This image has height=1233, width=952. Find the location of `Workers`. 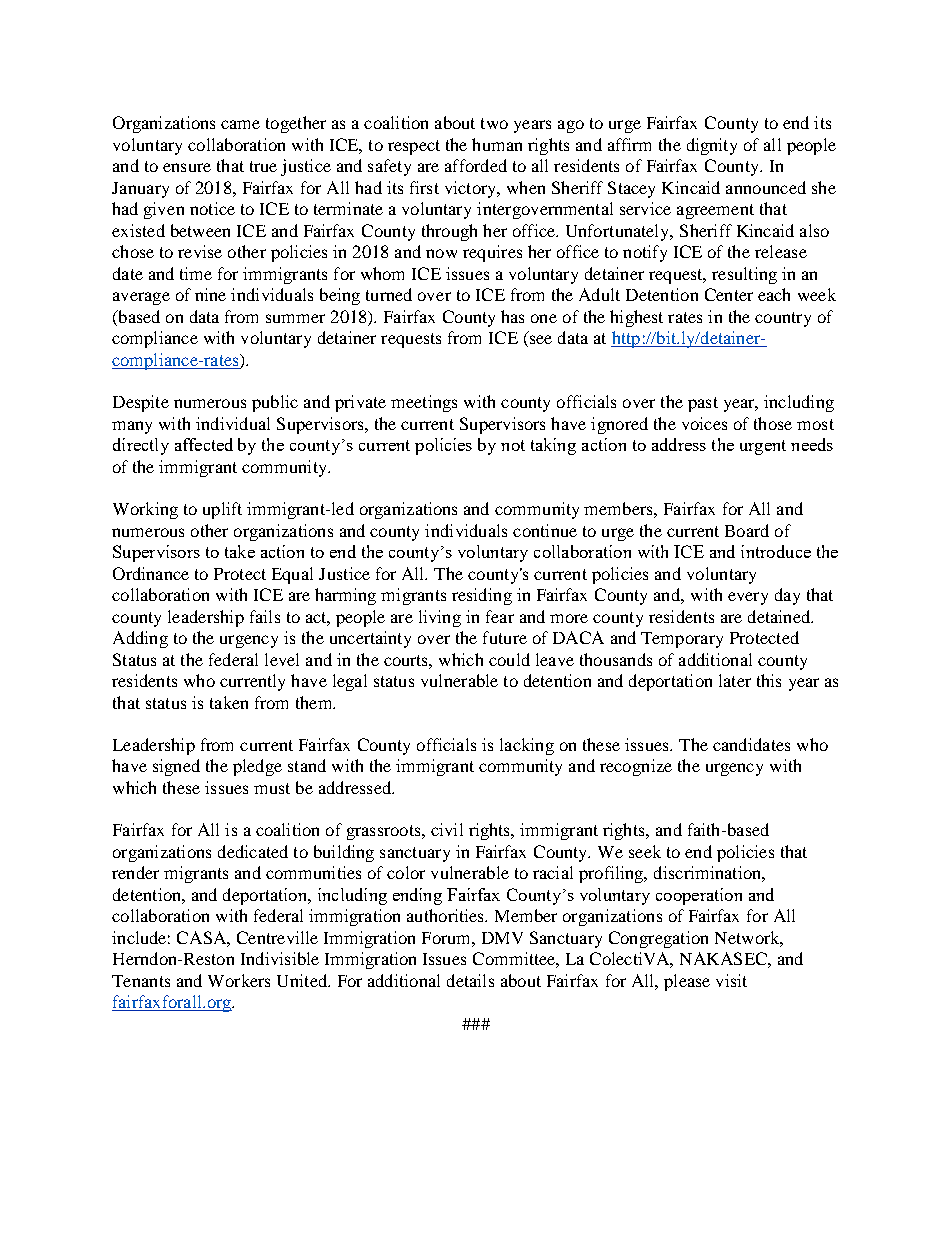

Workers is located at coordinates (239, 980).
